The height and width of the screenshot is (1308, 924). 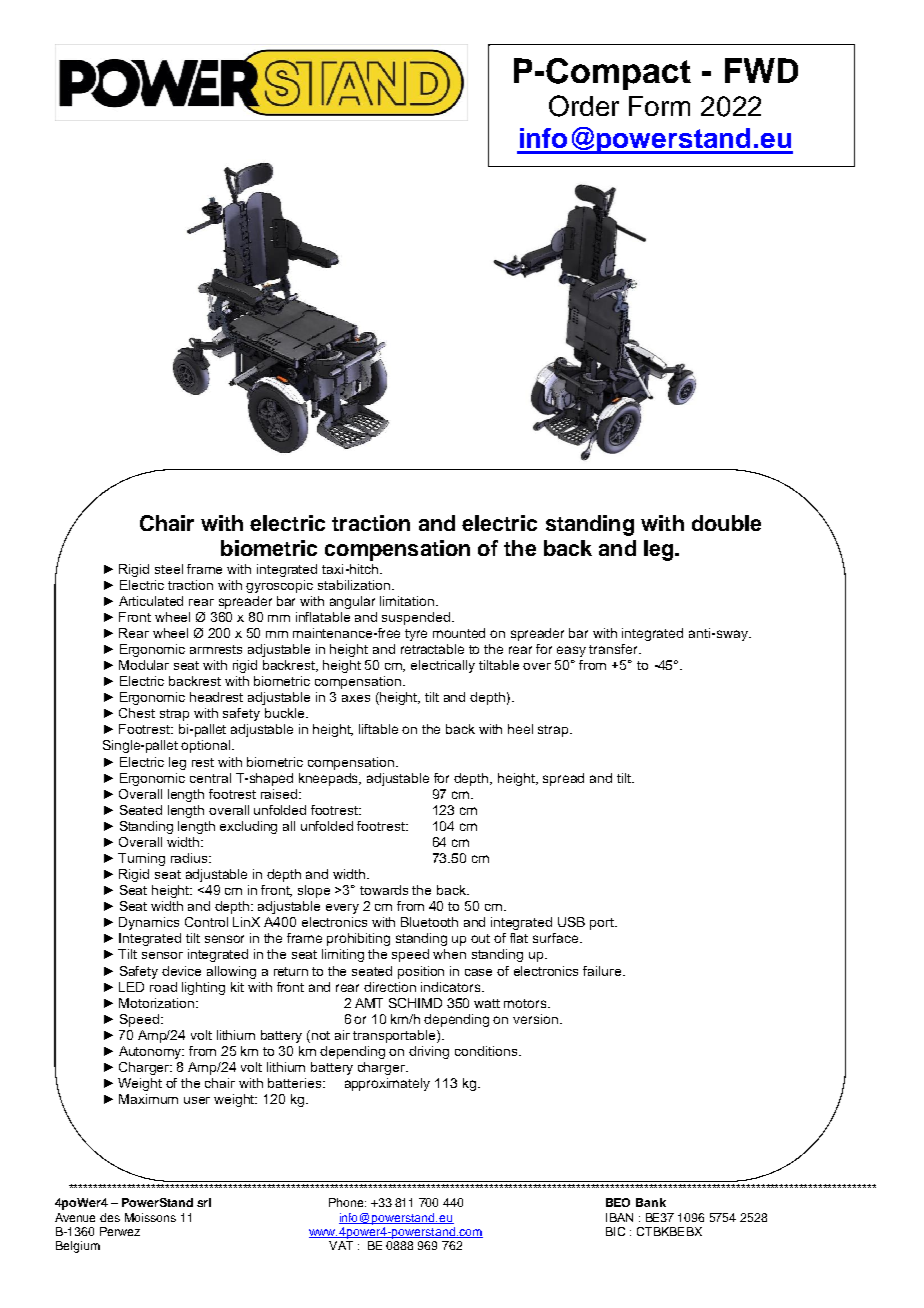 I want to click on transfer, so click(x=614, y=649).
